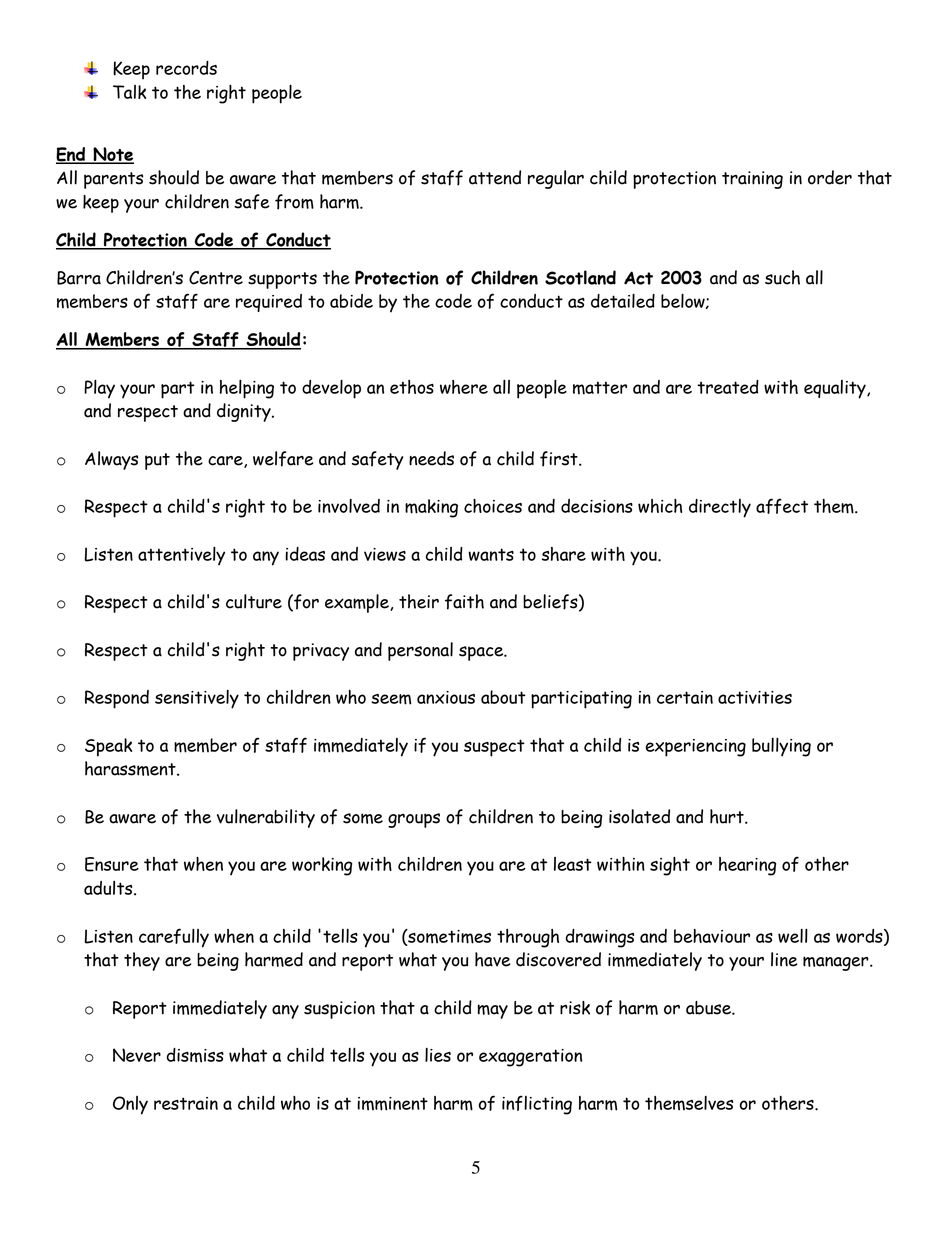  I want to click on groups, so click(414, 820).
